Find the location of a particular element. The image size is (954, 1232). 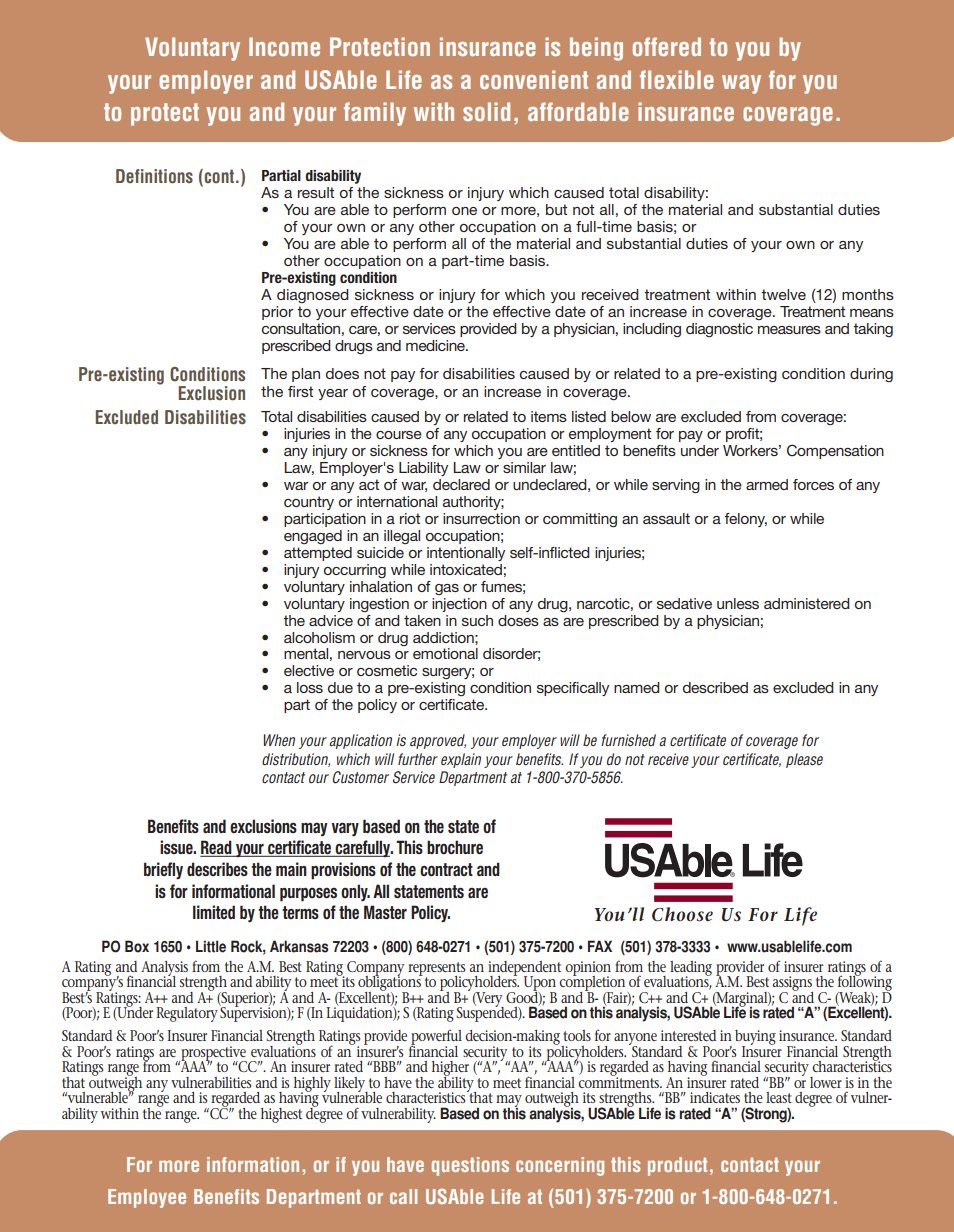

please is located at coordinates (804, 760).
